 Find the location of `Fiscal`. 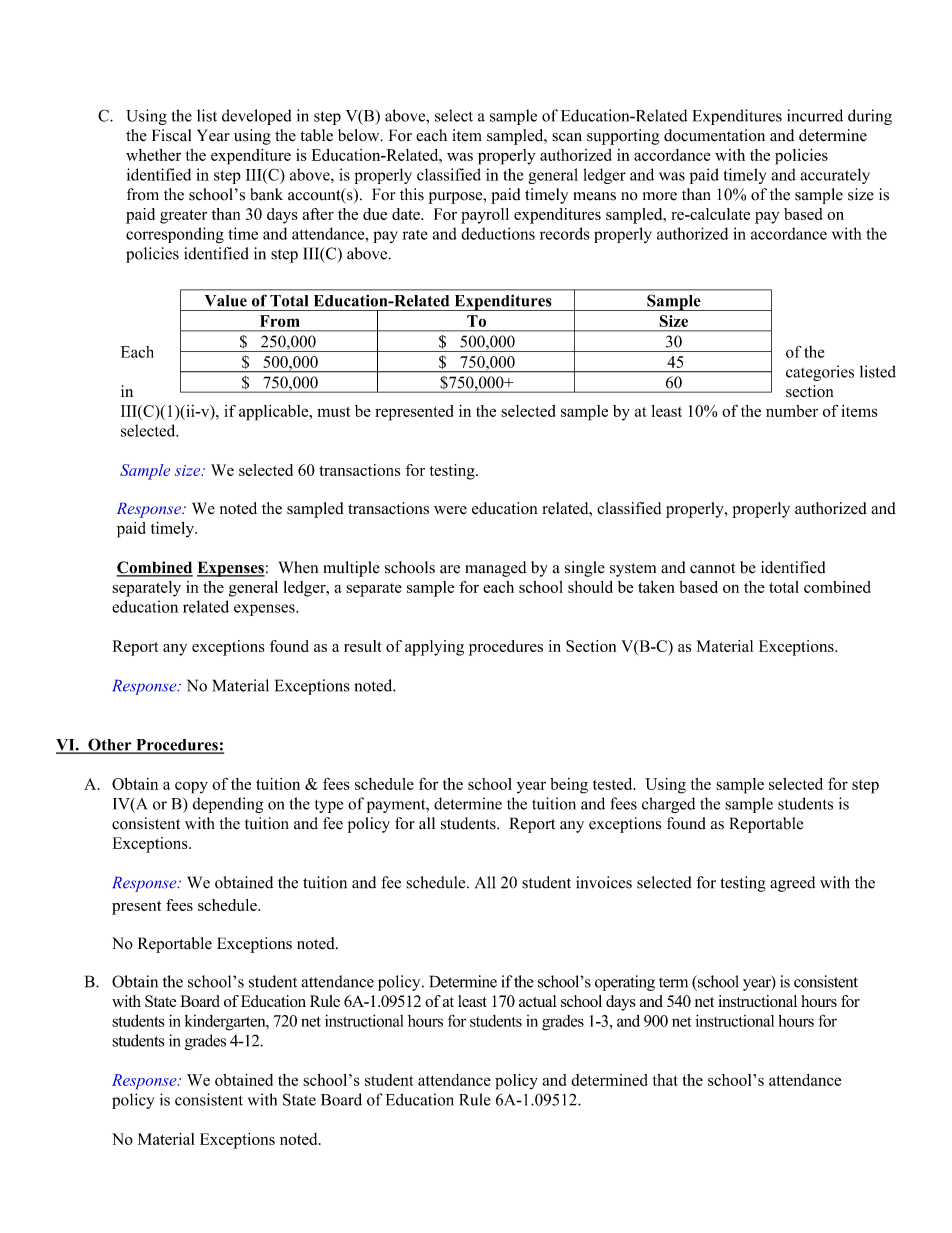

Fiscal is located at coordinates (171, 135).
